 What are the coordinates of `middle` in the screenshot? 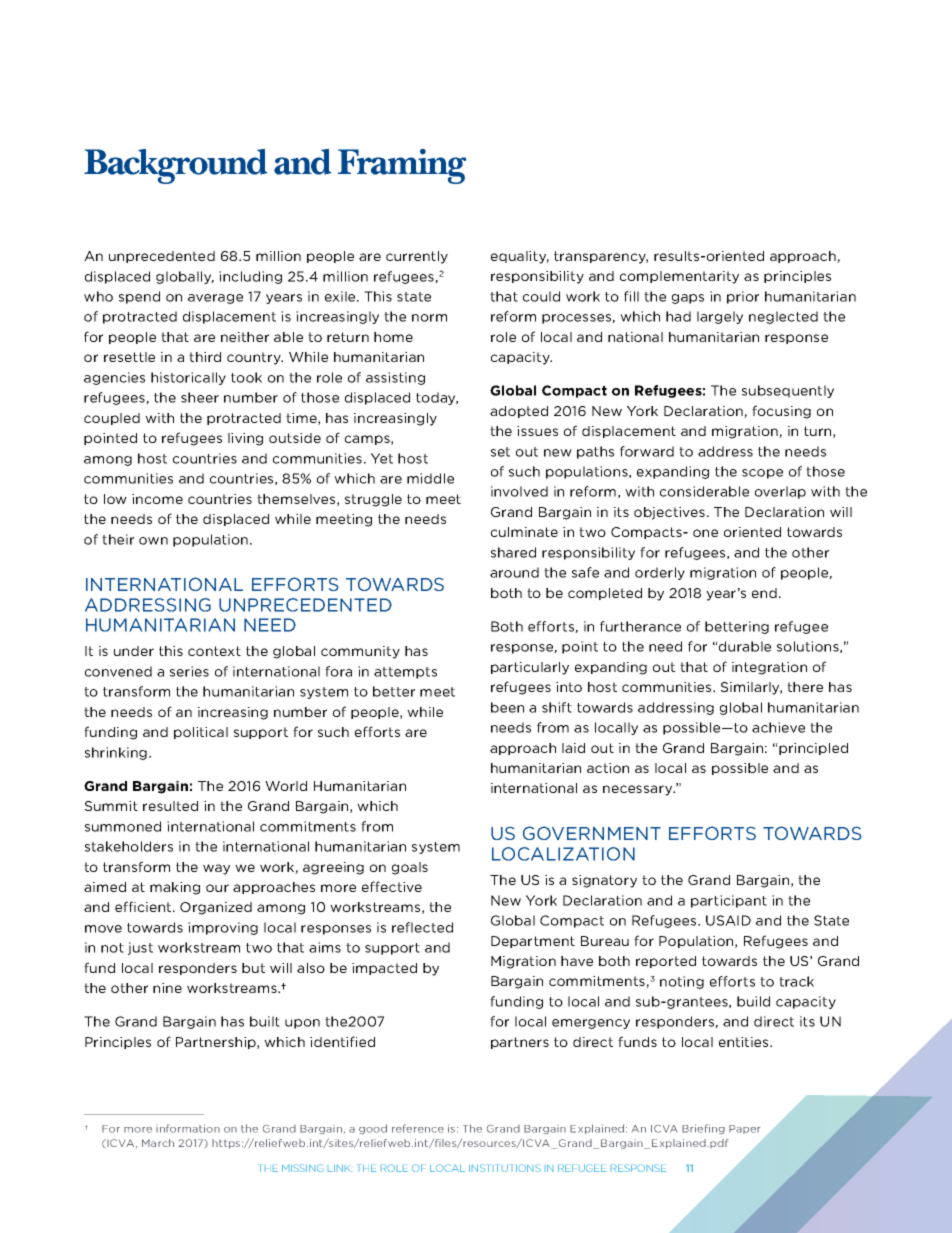 It's located at (430, 478).
